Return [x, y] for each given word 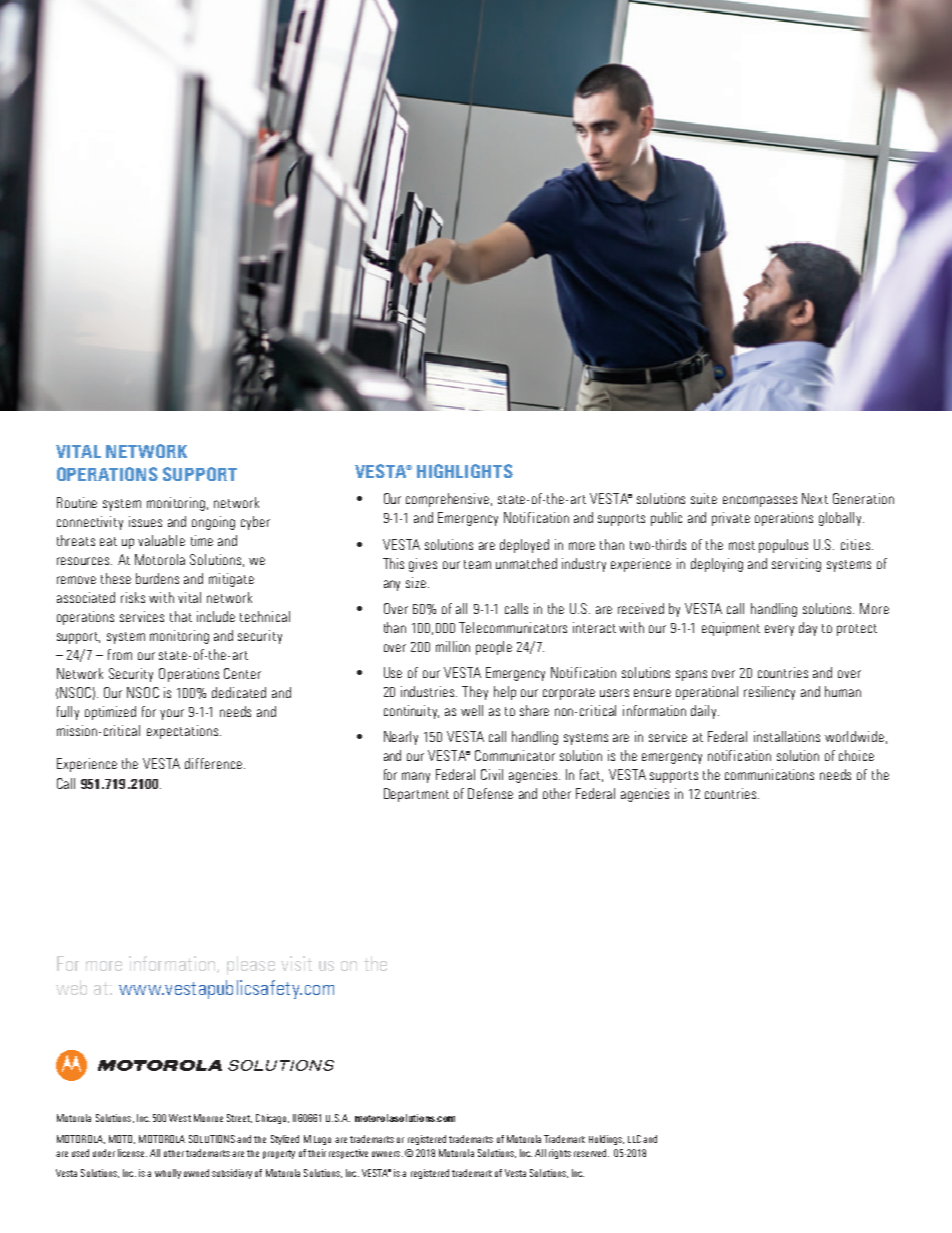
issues [145, 521]
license [132, 1153]
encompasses [760, 501]
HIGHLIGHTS [465, 471]
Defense [490, 793]
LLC [634, 1139]
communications [769, 774]
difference [213, 763]
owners [387, 1154]
